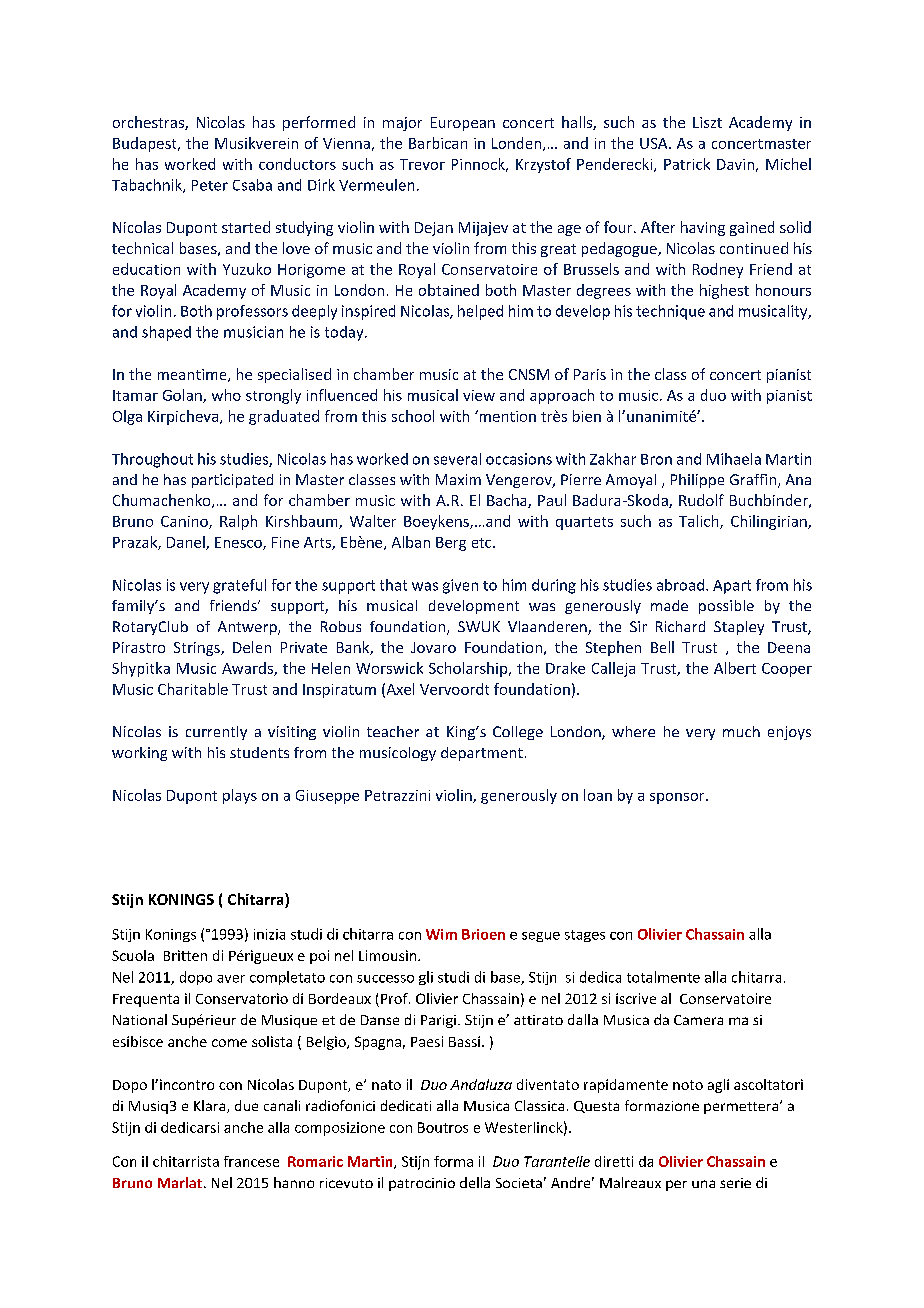 The height and width of the document is (1308, 924). I want to click on Scholarship, so click(469, 669).
